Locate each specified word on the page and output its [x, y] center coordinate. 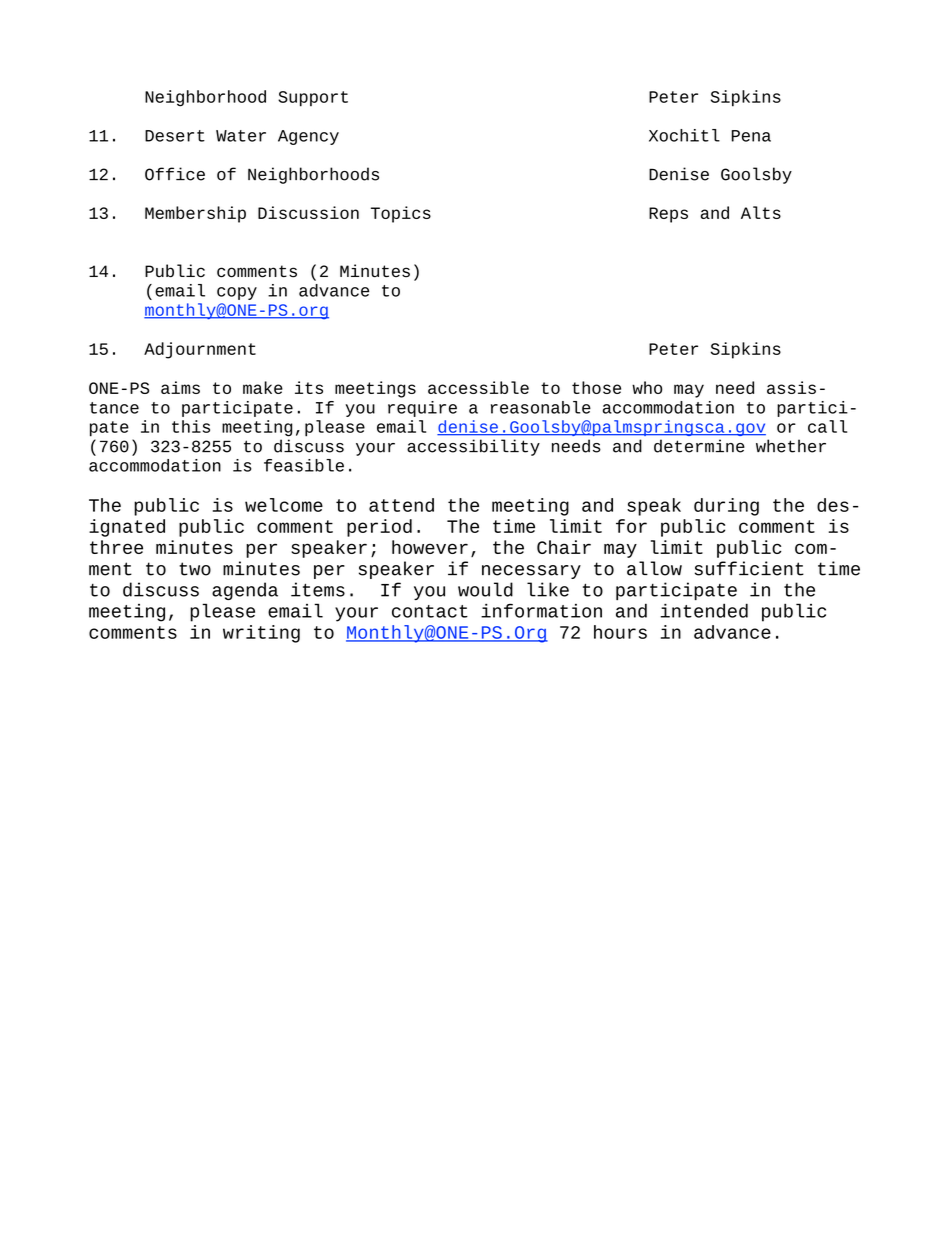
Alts [761, 212]
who [647, 387]
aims [180, 387]
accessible [478, 387]
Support [313, 99]
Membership [195, 214]
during [726, 507]
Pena [751, 136]
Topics [401, 214]
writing [261, 634]
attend [401, 505]
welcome [284, 505]
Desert [175, 136]
